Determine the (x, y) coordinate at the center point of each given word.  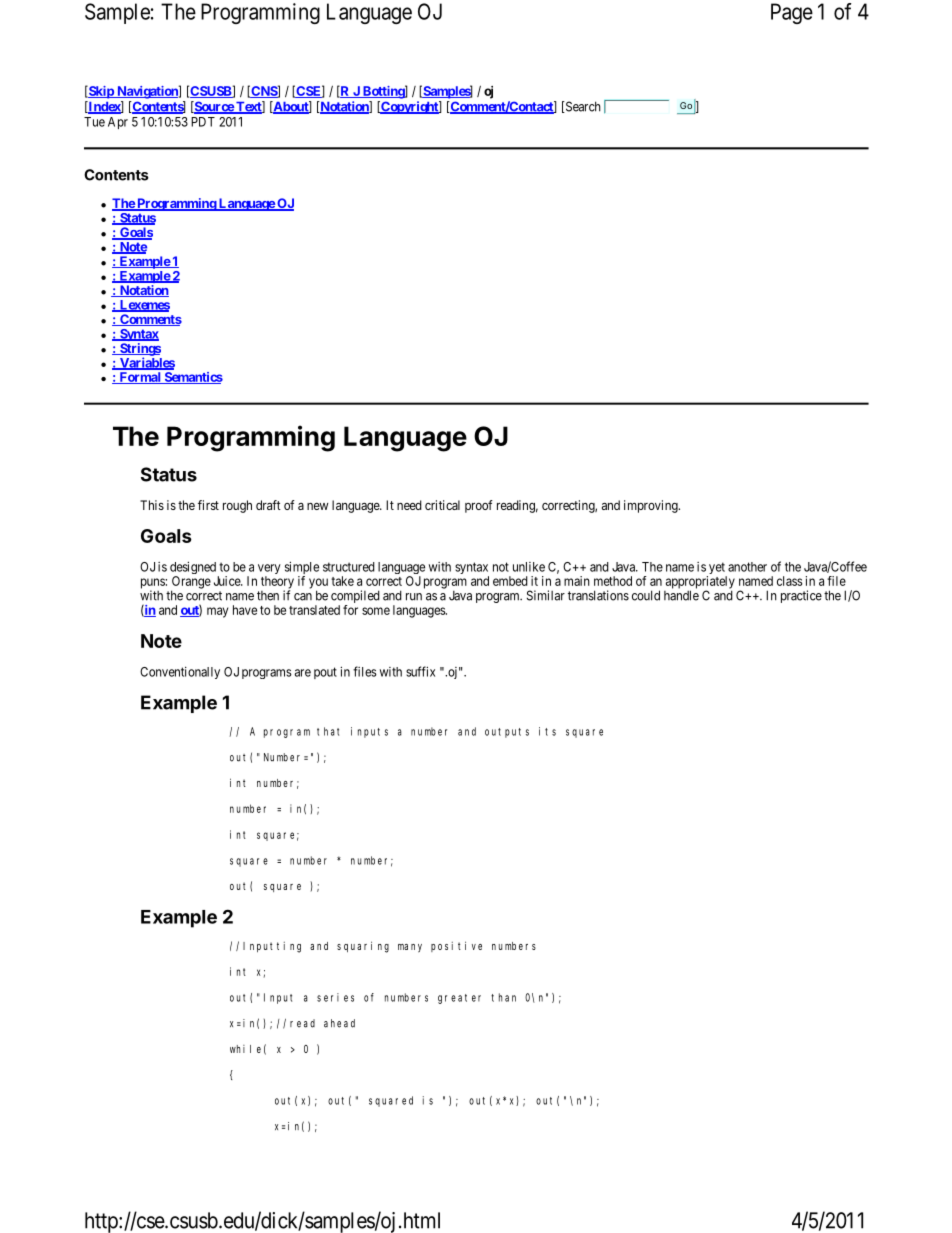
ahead (339, 1023)
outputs (507, 733)
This (152, 505)
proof (479, 506)
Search (582, 107)
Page (792, 13)
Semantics (192, 378)
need (409, 505)
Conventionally (180, 672)
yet (717, 569)
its (547, 731)
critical (442, 505)
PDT (203, 122)
